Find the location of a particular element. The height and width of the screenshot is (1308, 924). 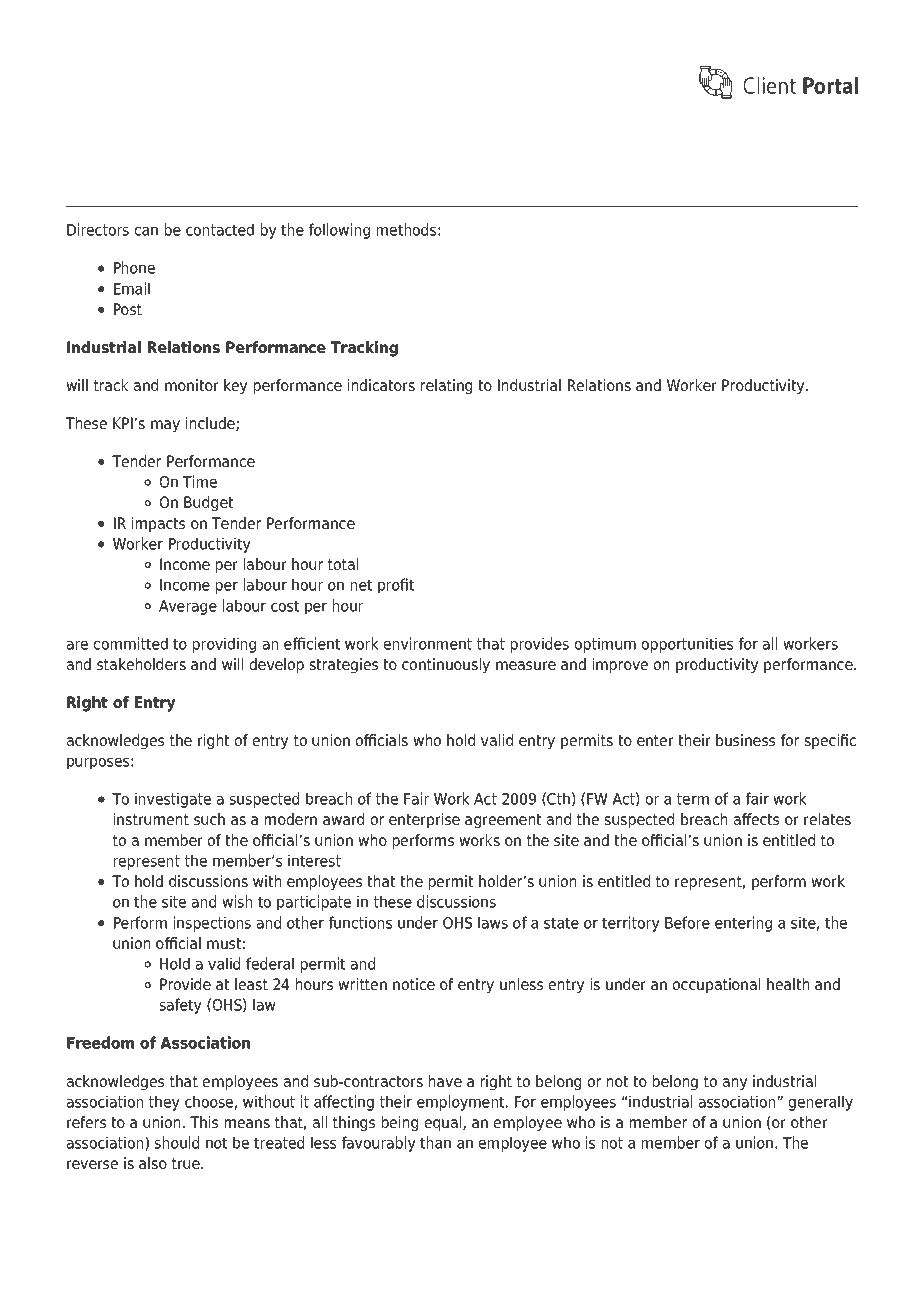

any is located at coordinates (735, 1084).
